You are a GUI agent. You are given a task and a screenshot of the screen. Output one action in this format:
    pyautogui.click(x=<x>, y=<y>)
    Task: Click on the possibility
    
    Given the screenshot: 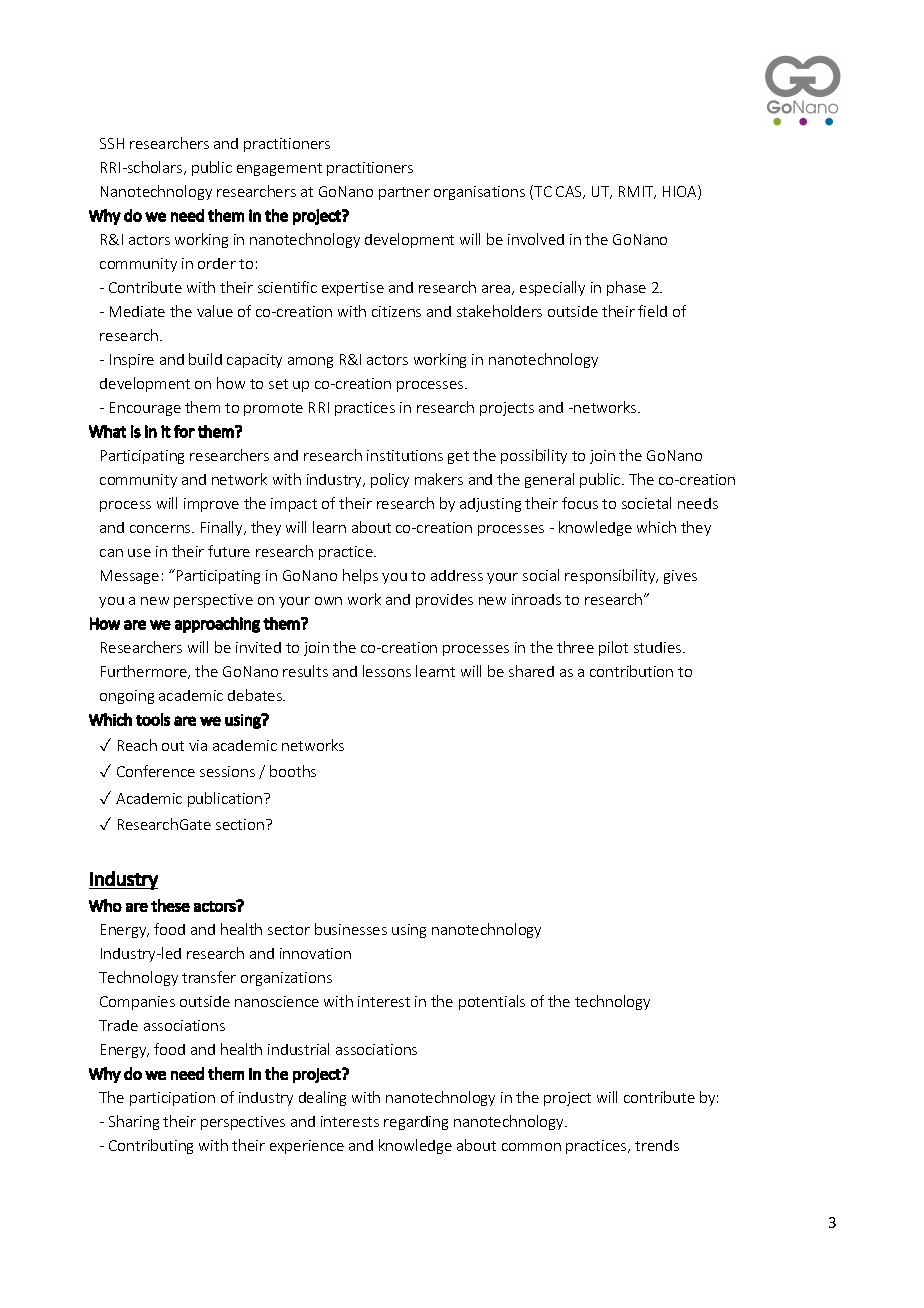 What is the action you would take?
    pyautogui.click(x=534, y=456)
